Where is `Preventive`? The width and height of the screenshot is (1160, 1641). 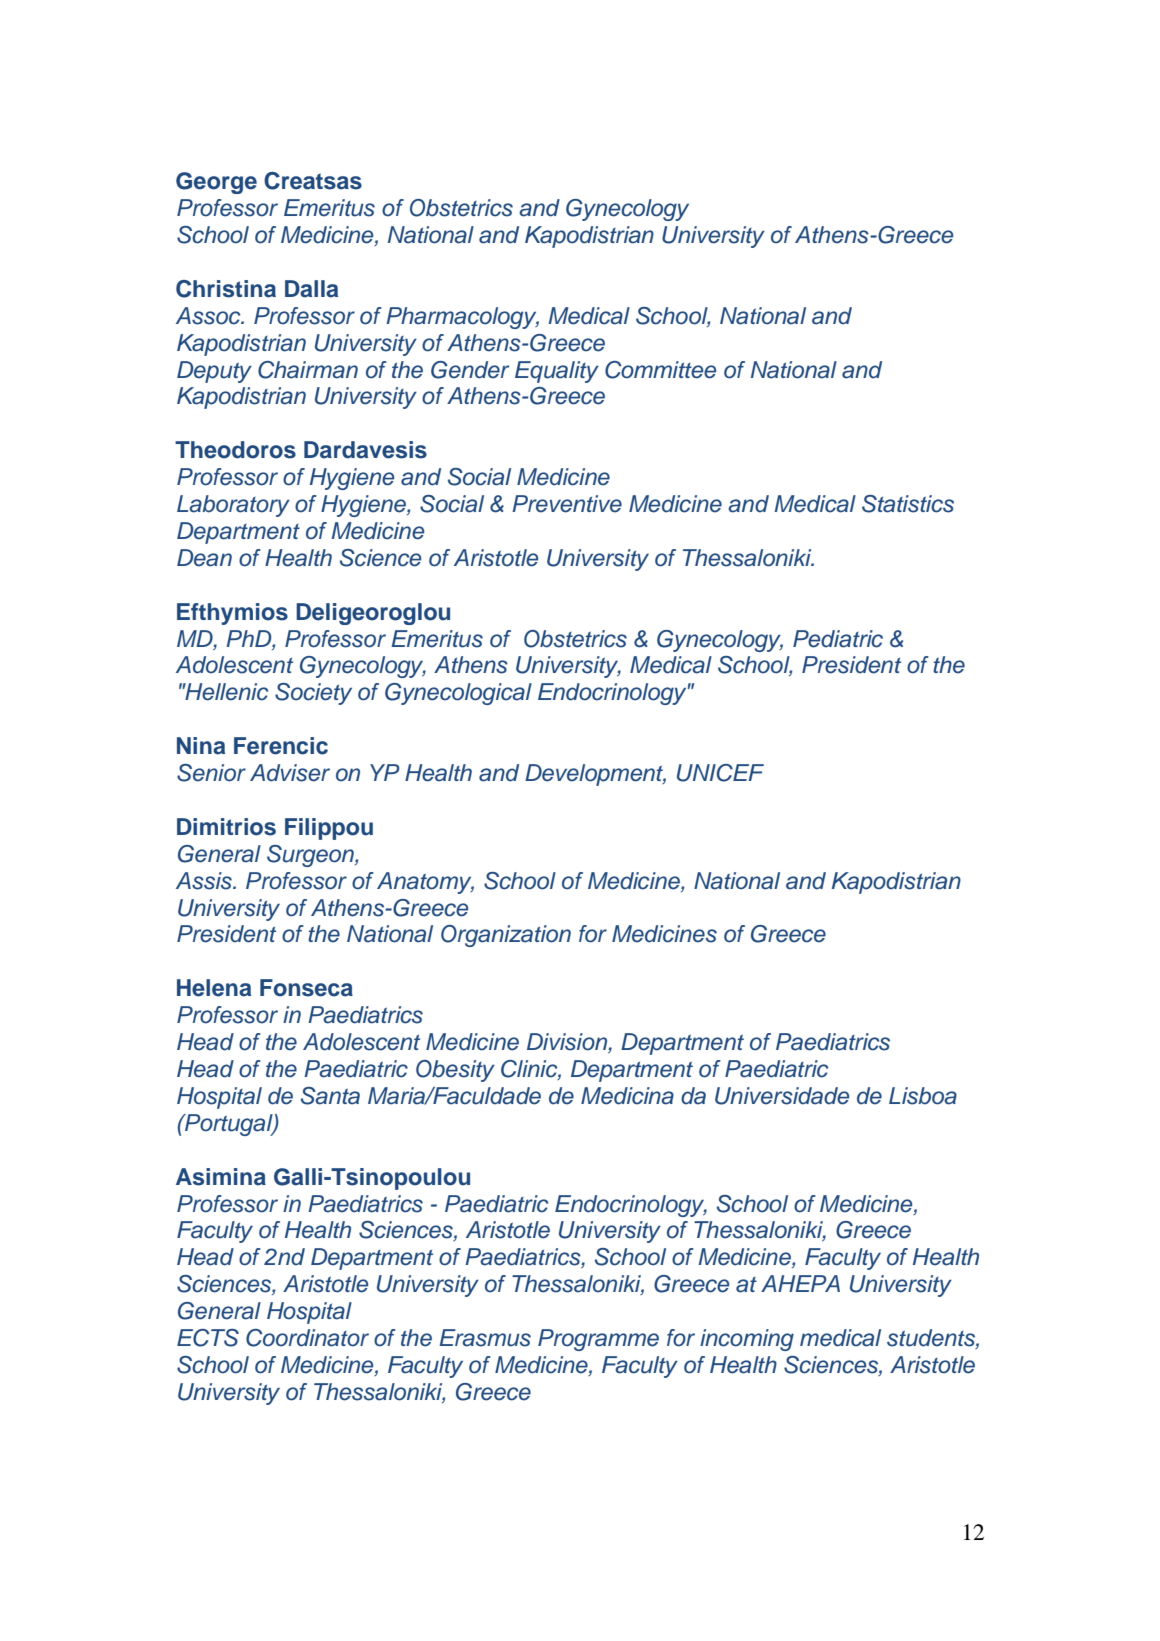
Preventive is located at coordinates (567, 504).
